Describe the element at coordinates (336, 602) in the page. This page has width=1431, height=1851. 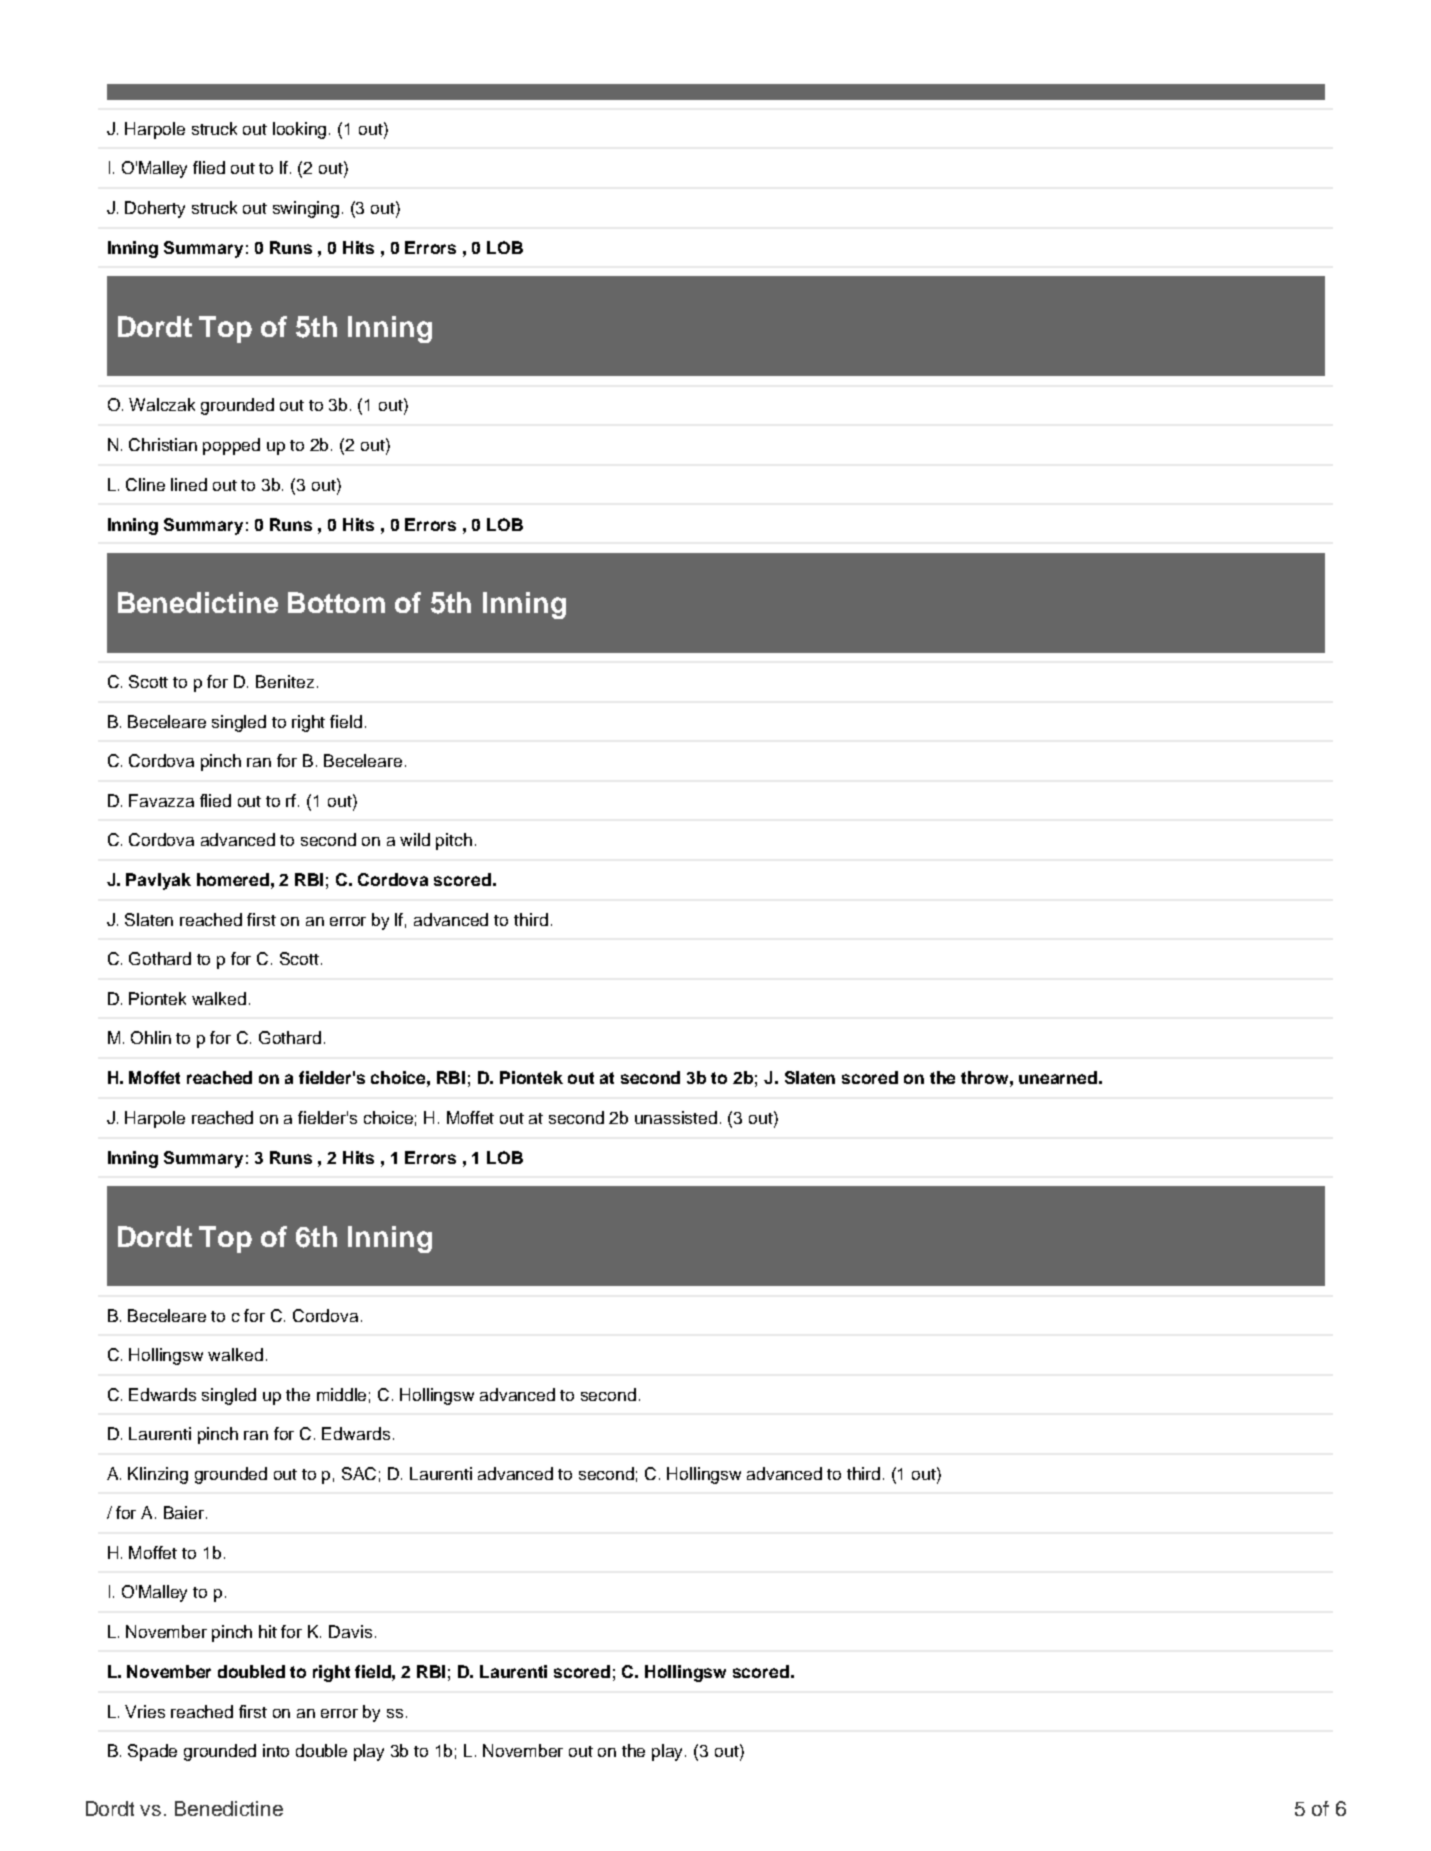
I see `Bottom` at that location.
